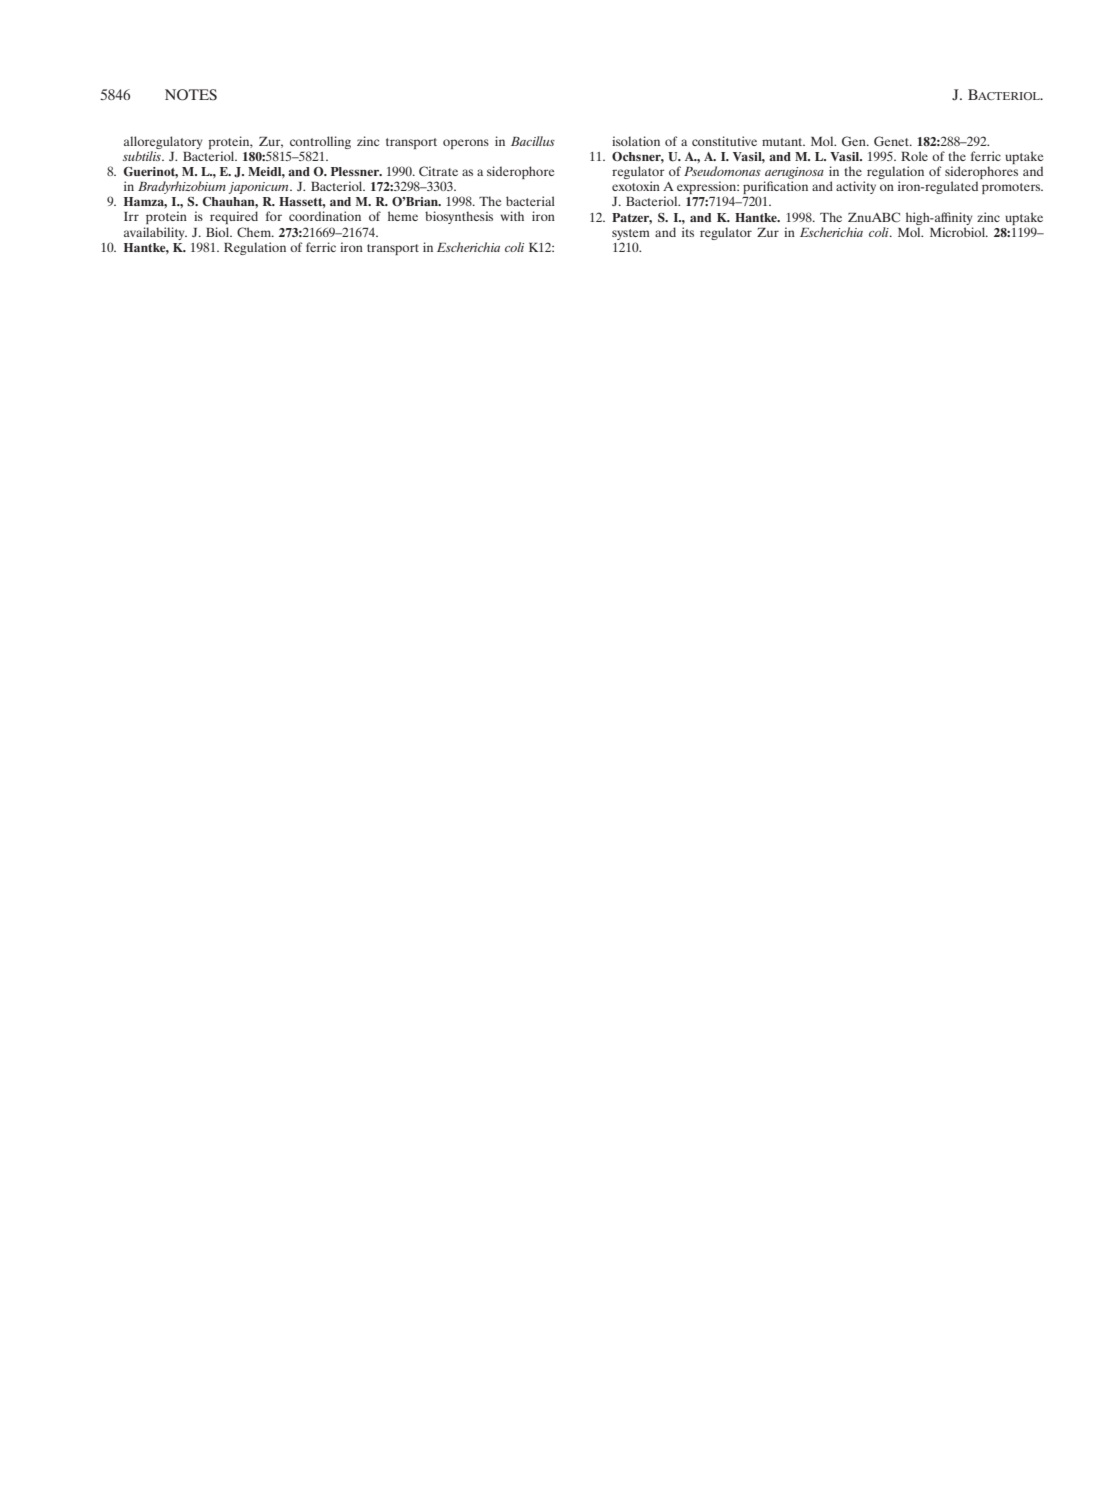 The width and height of the screenshot is (1110, 1488). What do you see at coordinates (530, 201) in the screenshot?
I see `bacterial` at bounding box center [530, 201].
